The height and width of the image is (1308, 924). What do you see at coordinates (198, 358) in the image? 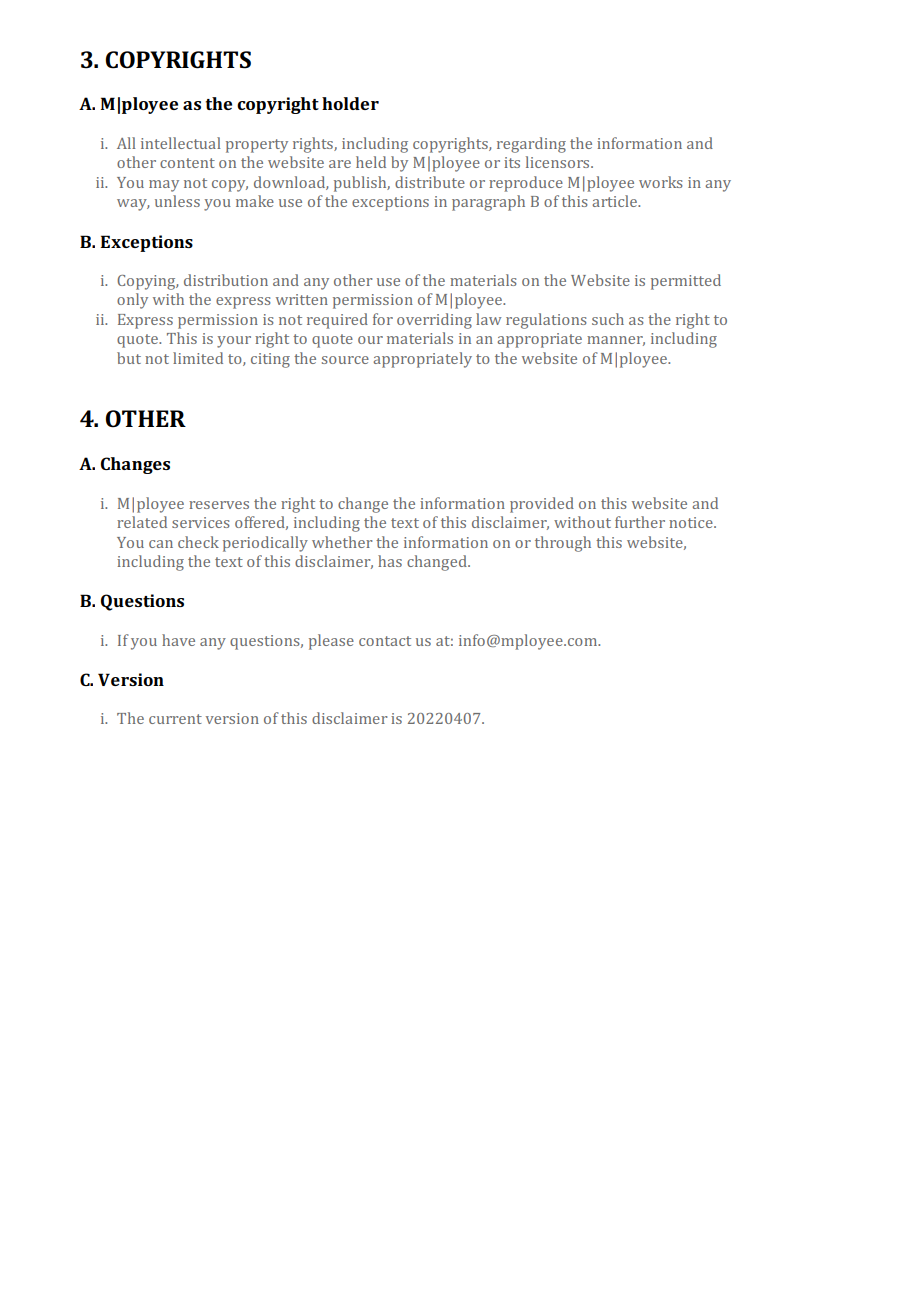
I see `limited` at bounding box center [198, 358].
